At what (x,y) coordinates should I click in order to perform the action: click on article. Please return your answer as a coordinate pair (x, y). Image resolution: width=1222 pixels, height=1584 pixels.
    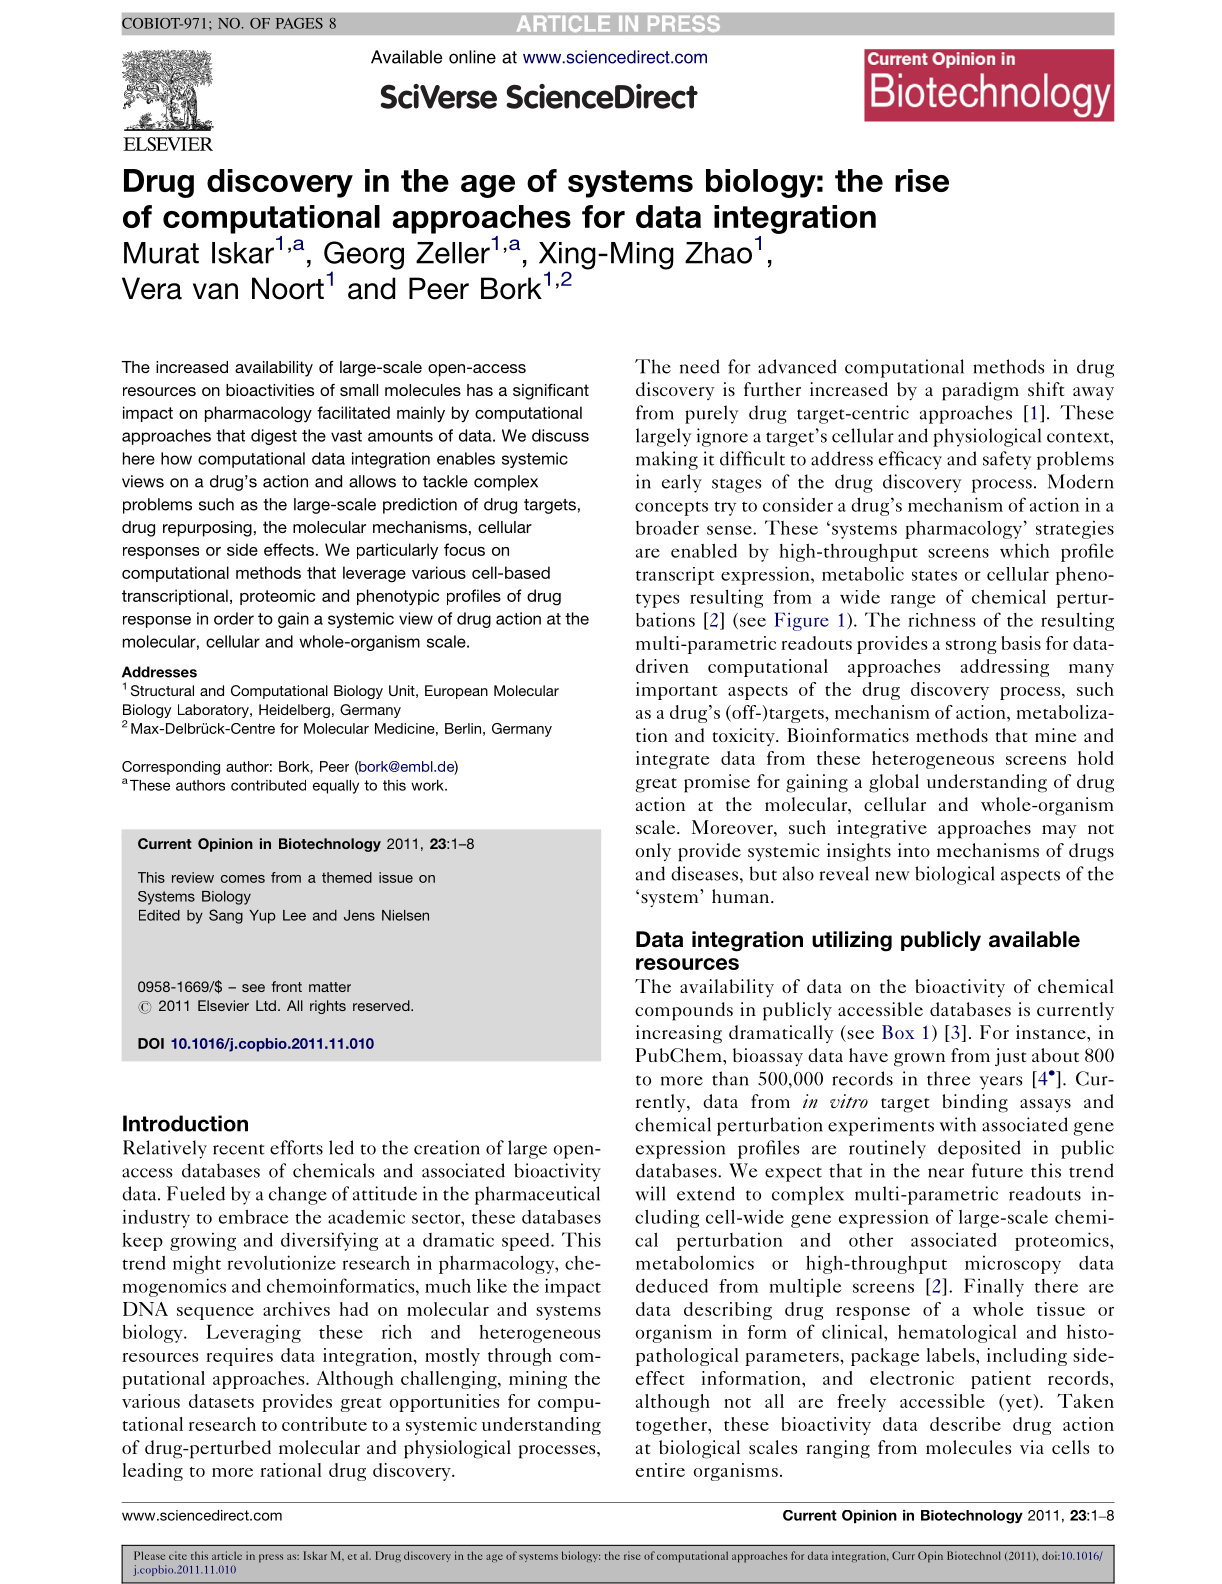
    Looking at the image, I should click on (227, 1555).
